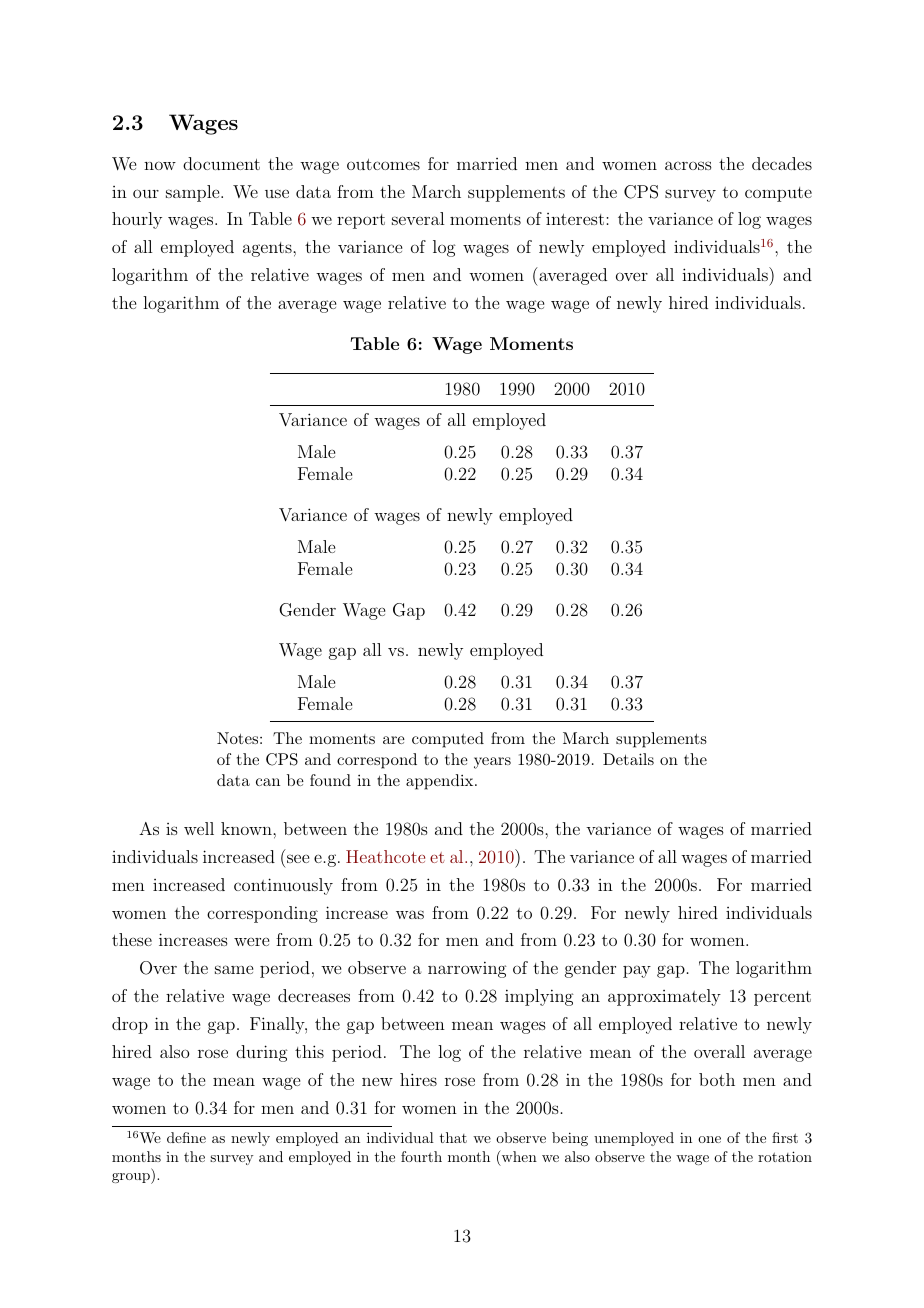 The width and height of the screenshot is (924, 1308). Describe the element at coordinates (688, 165) in the screenshot. I see `across` at that location.
